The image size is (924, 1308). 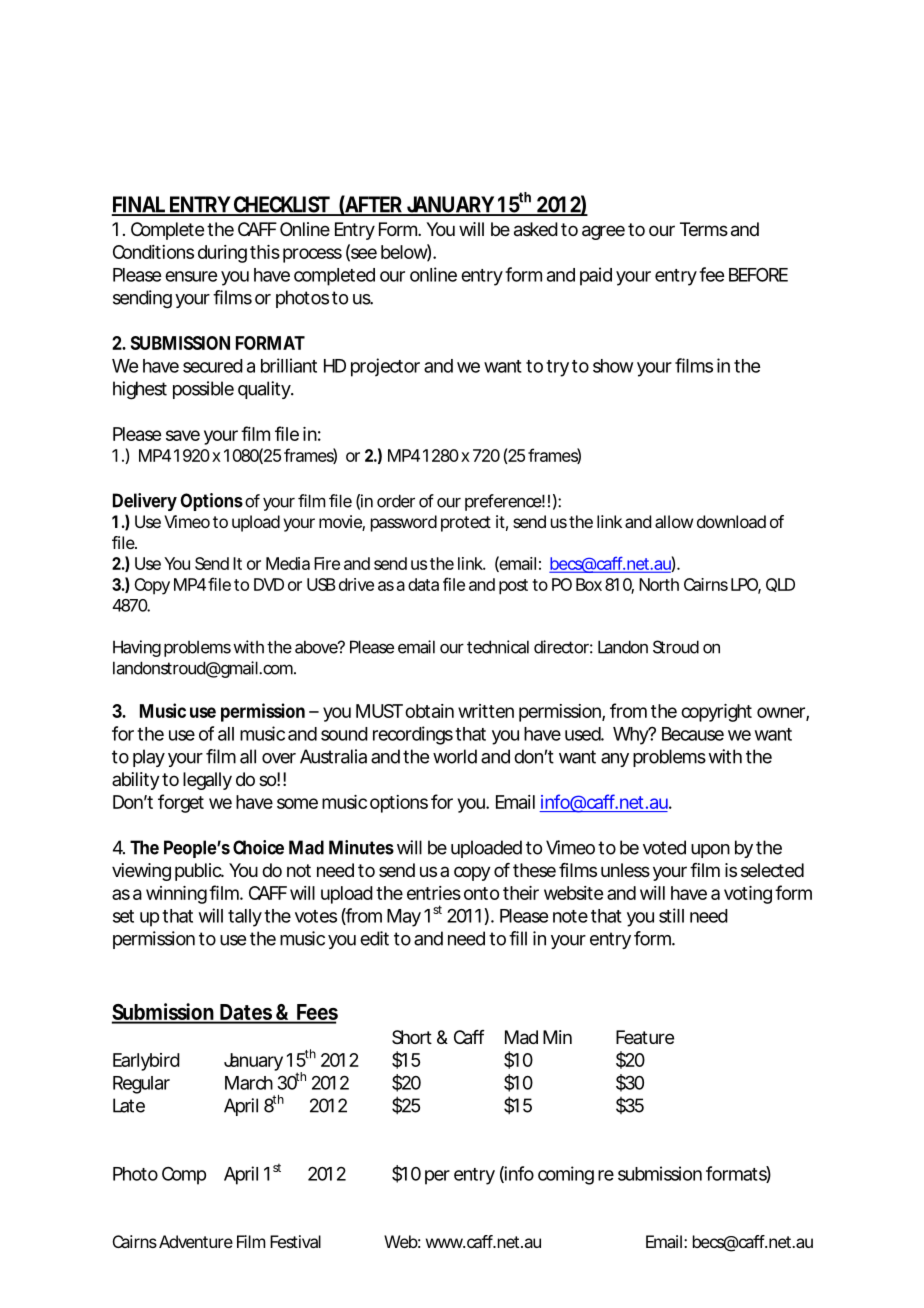 I want to click on entries, so click(x=434, y=893).
